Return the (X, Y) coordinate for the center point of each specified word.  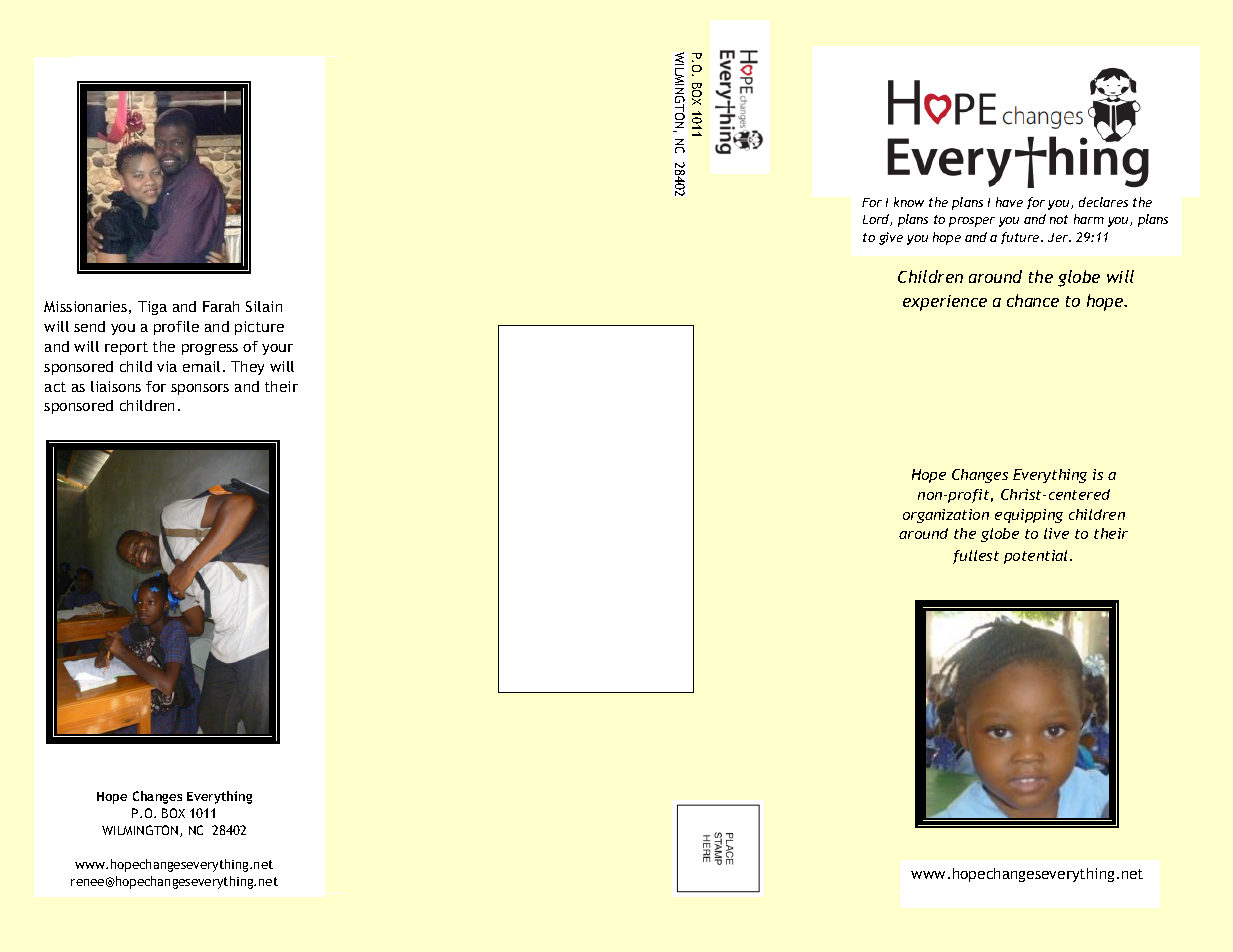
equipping (1029, 516)
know (909, 202)
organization (946, 516)
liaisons (116, 386)
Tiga (152, 308)
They (247, 368)
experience (945, 303)
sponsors (200, 389)
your (277, 349)
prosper (972, 222)
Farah (221, 306)
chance (1033, 300)
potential (1037, 557)
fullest (976, 557)
